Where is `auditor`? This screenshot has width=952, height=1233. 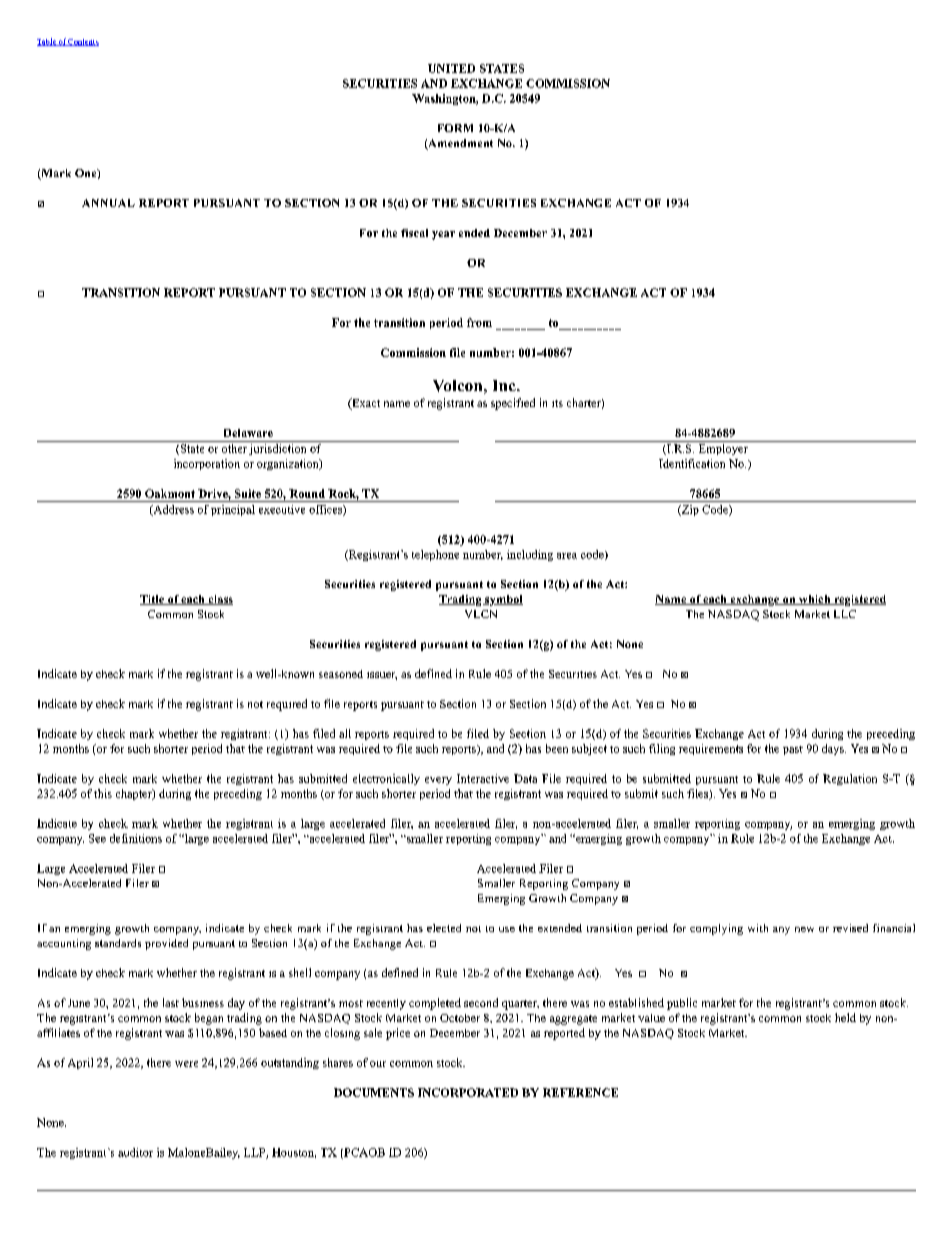
auditor is located at coordinates (135, 1152).
